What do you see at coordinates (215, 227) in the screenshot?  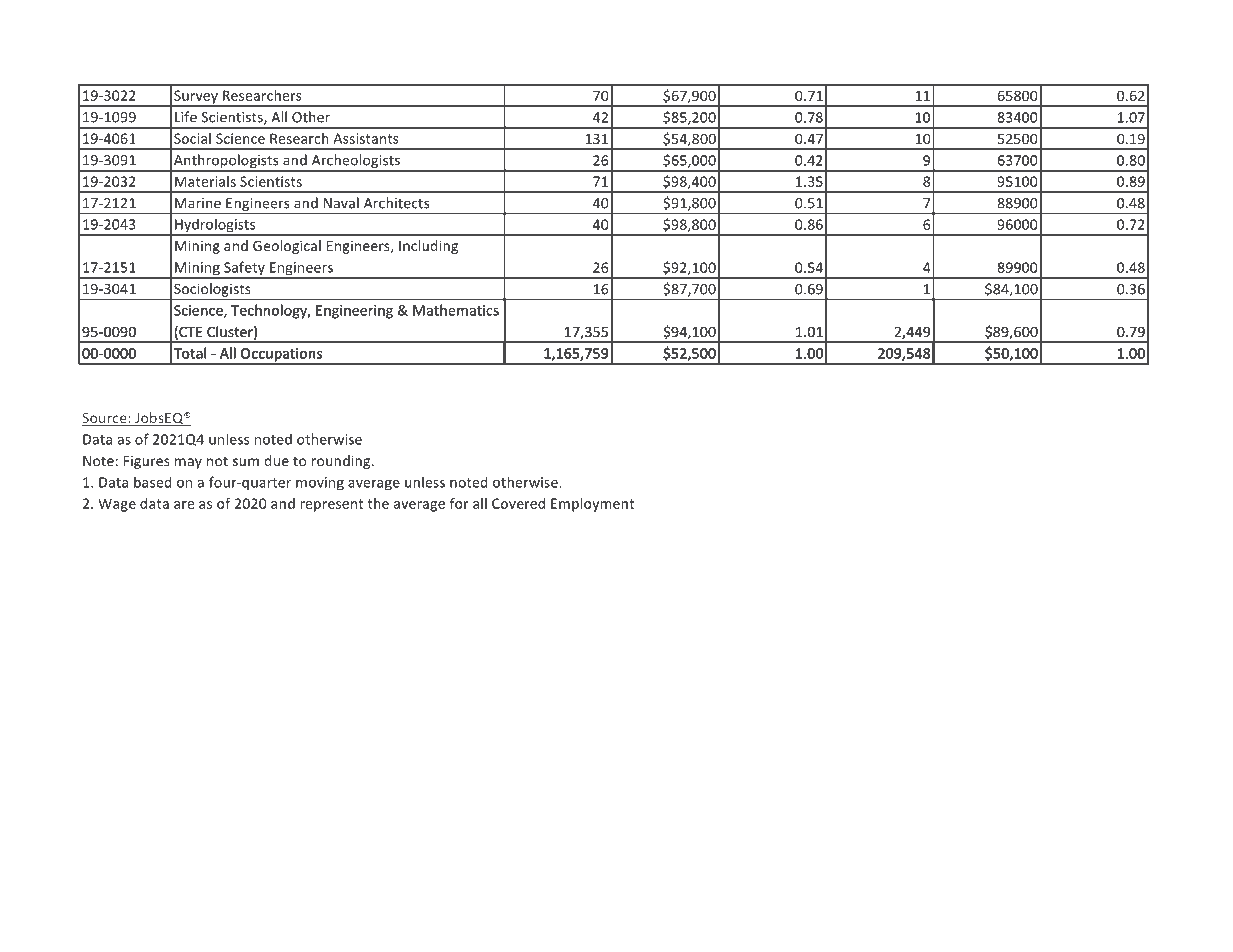 I see `Hydrologists` at bounding box center [215, 227].
